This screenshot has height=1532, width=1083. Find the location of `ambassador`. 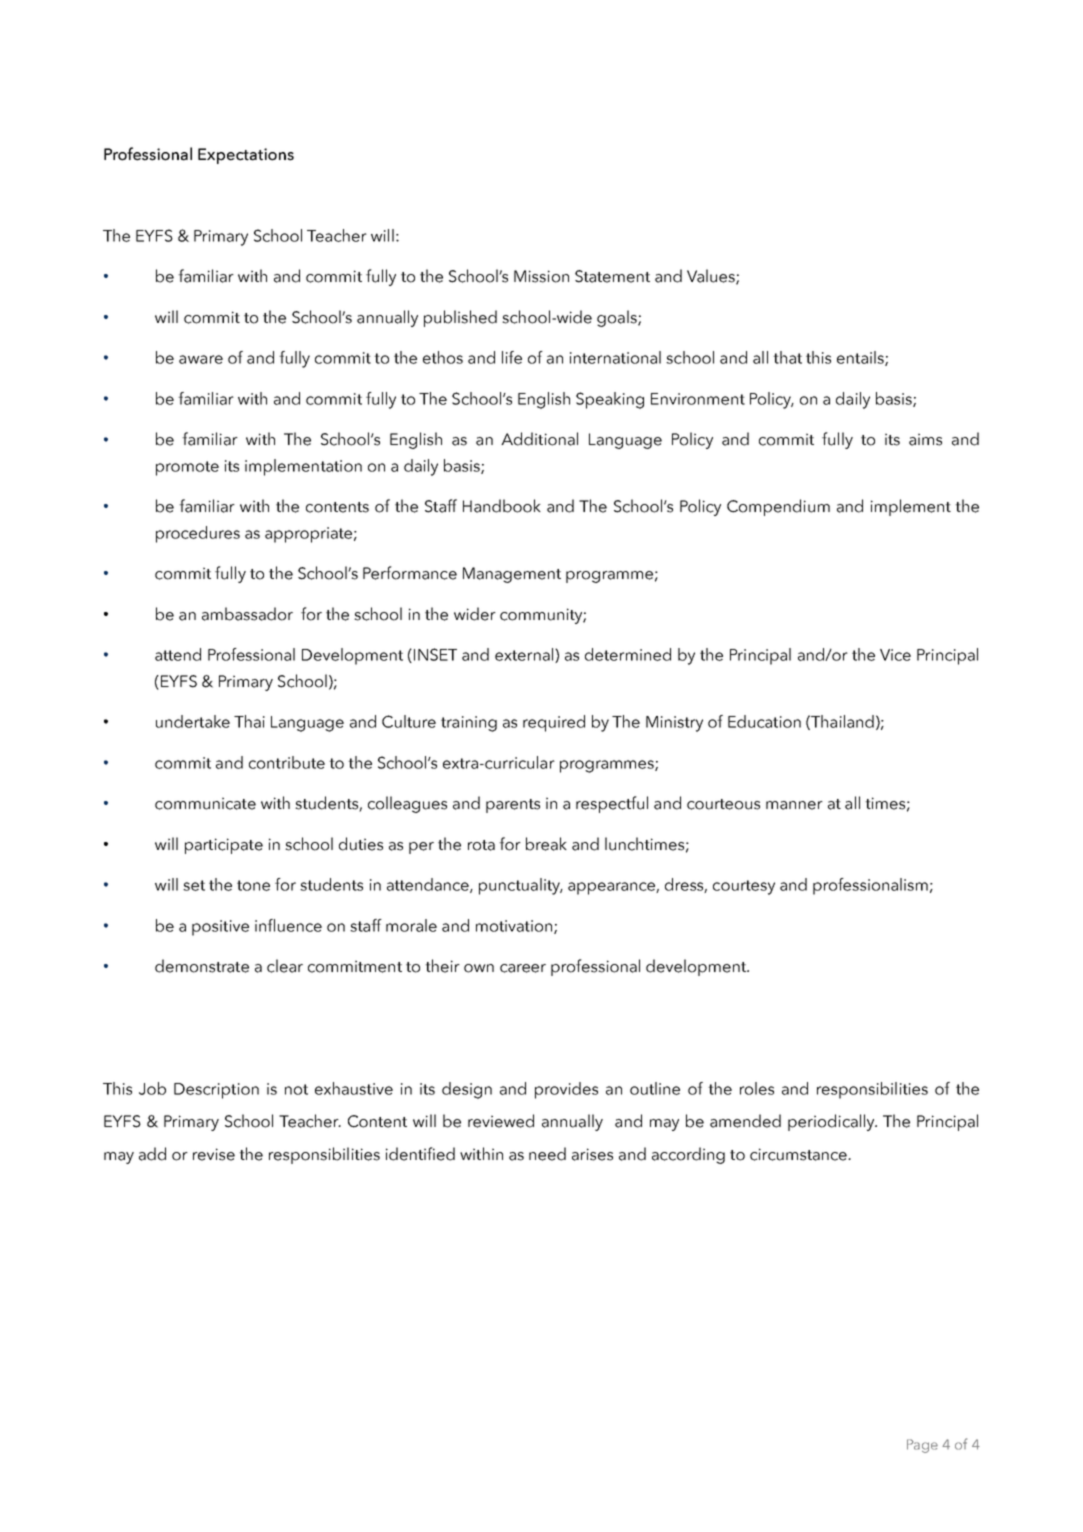

ambassador is located at coordinates (247, 614).
